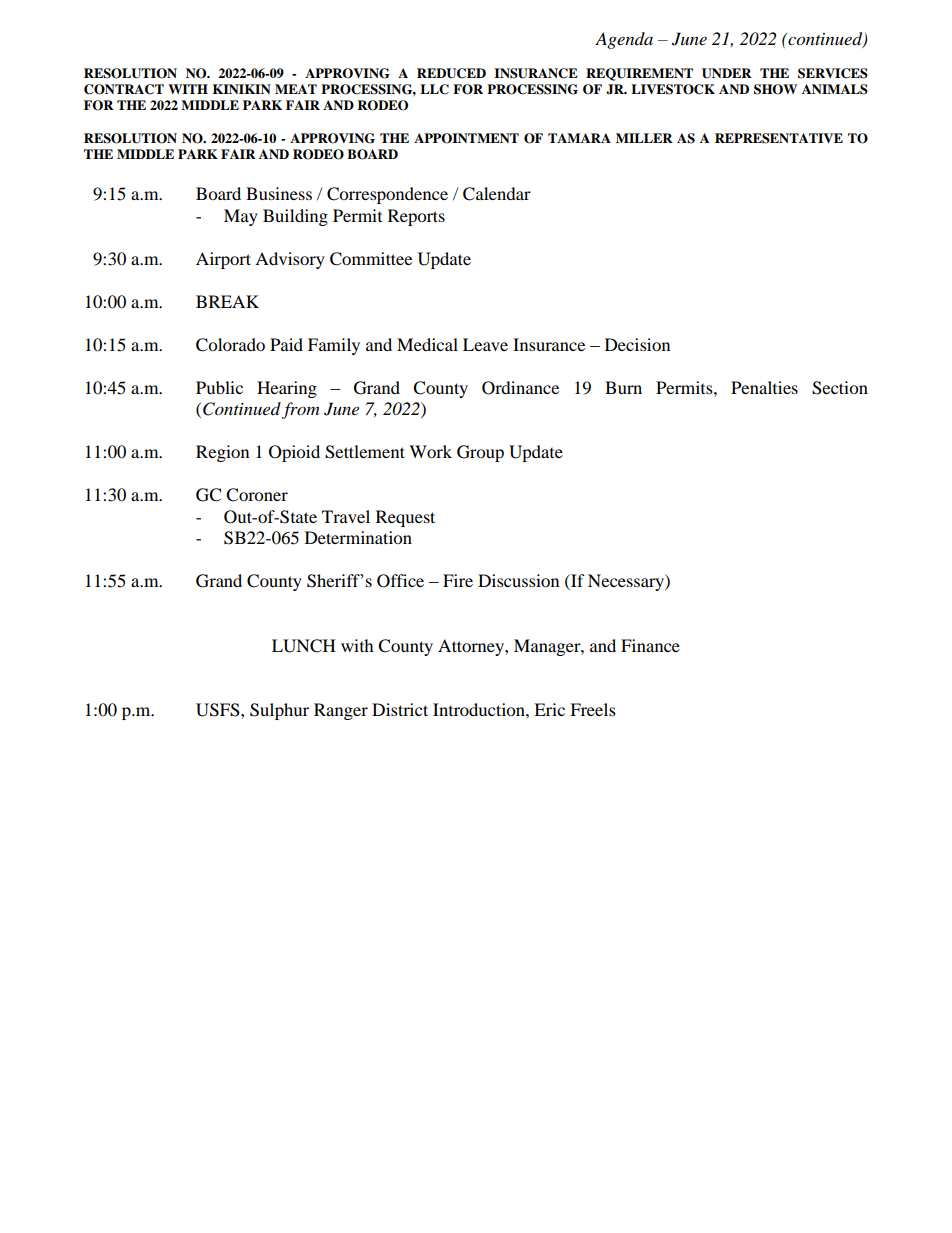 This page has width=952, height=1233. I want to click on Sulphur, so click(279, 711).
